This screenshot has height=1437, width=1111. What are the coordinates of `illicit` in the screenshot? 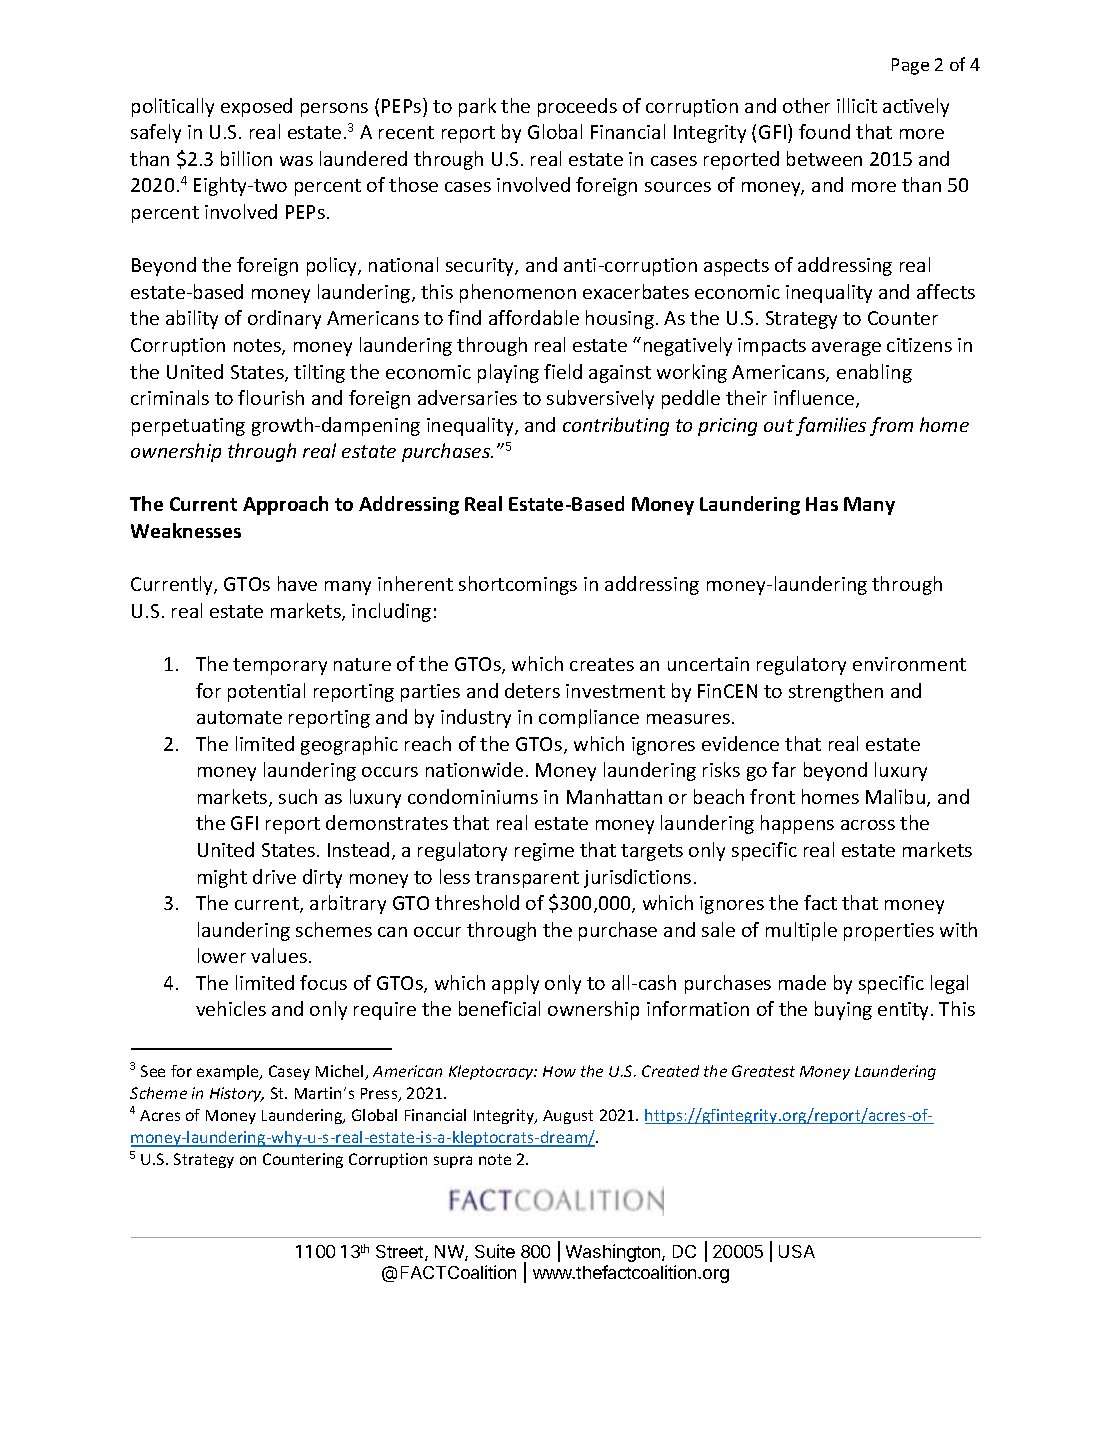 It's located at (857, 105).
